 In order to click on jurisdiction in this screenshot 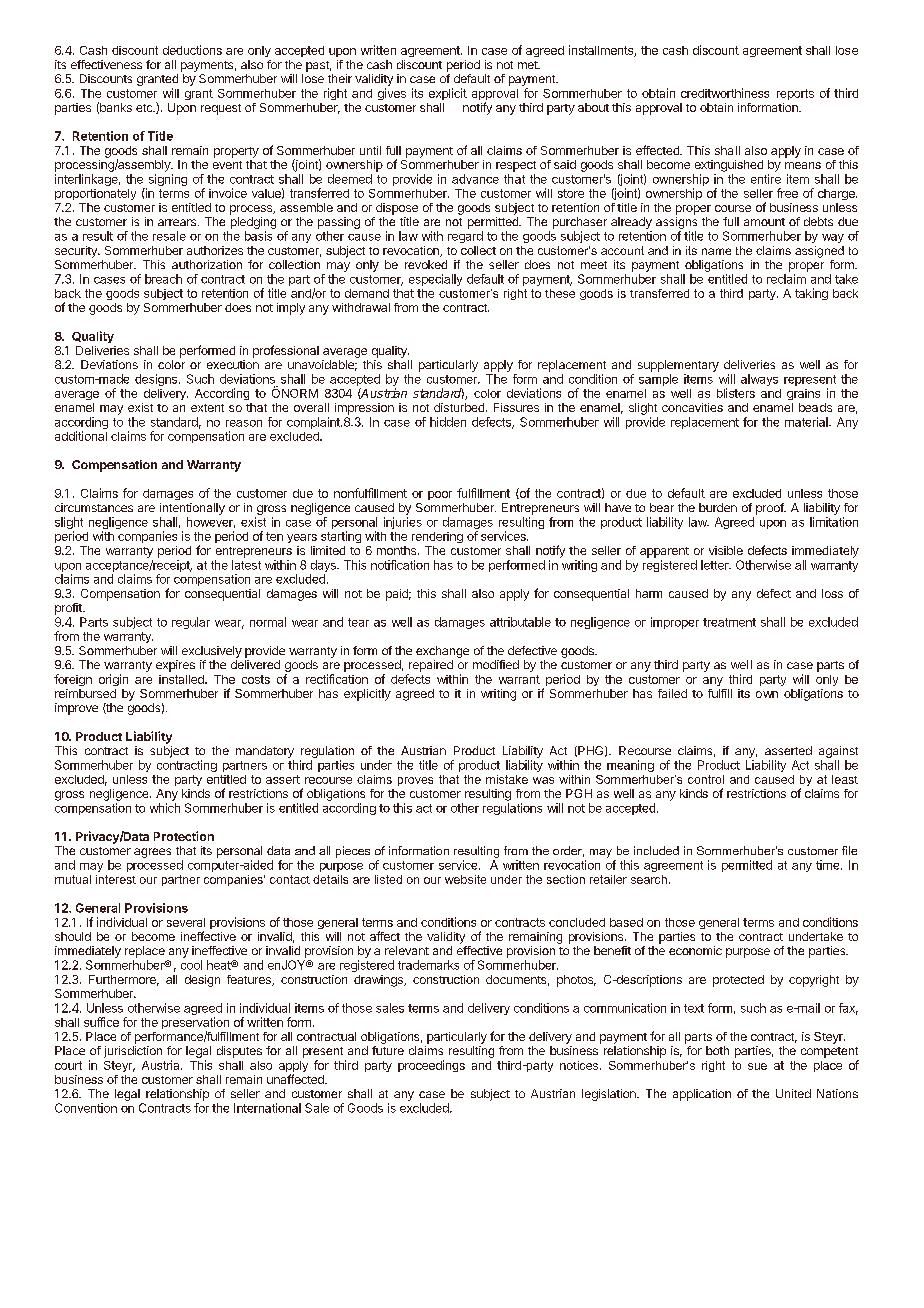, I will do `click(133, 1052)`.
